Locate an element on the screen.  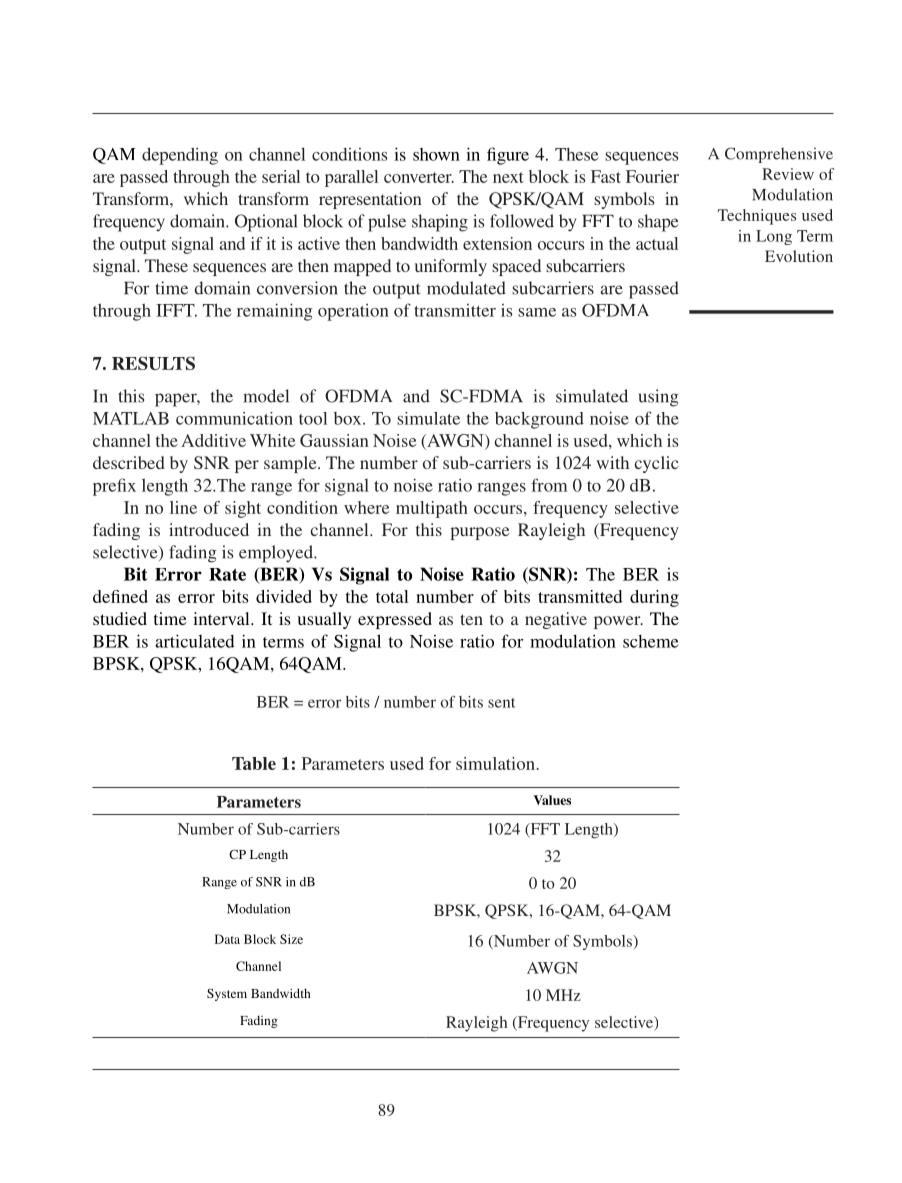
Results is located at coordinates (153, 363).
